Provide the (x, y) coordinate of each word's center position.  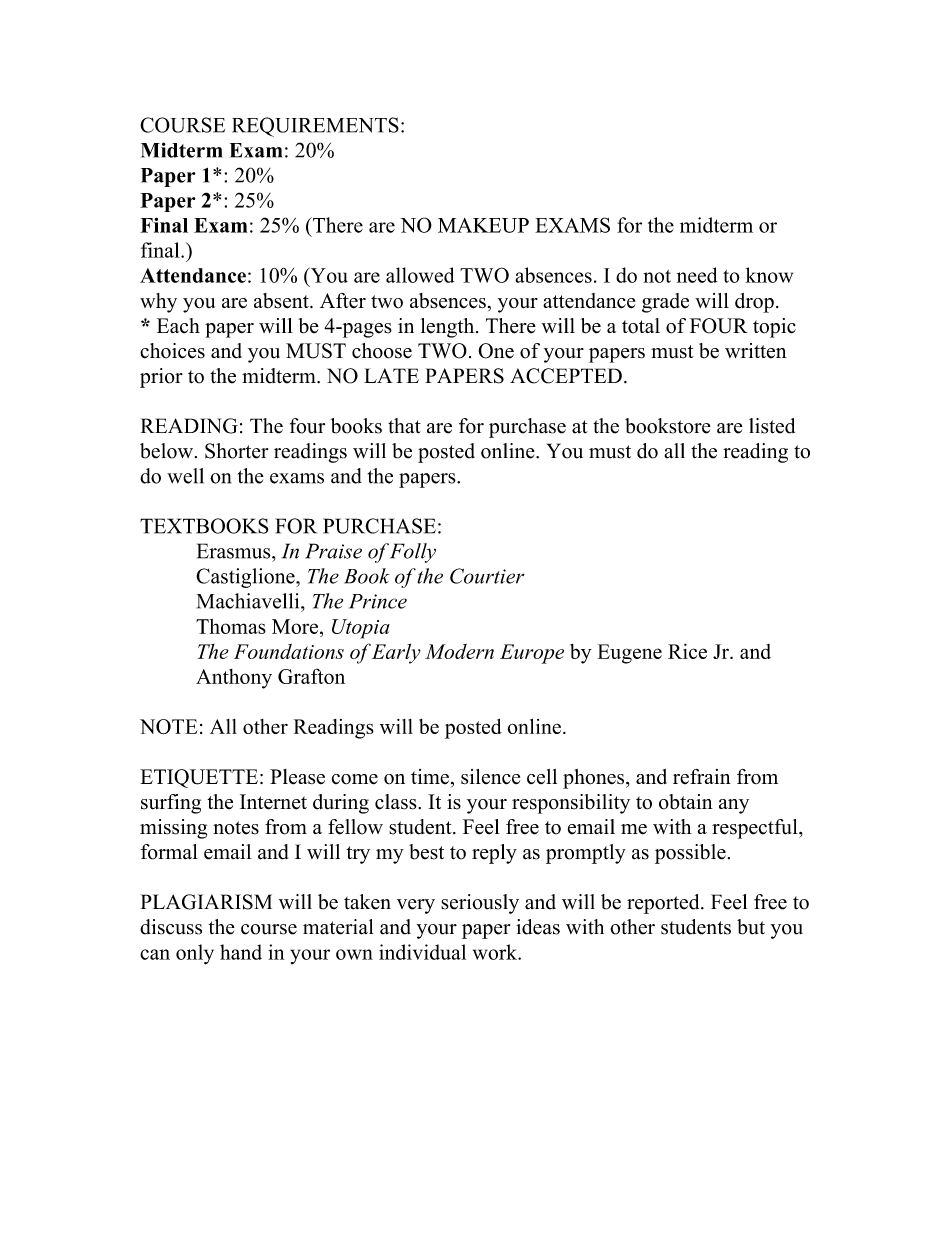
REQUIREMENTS (315, 127)
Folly (413, 553)
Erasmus (235, 551)
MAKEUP (483, 225)
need (697, 275)
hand (241, 952)
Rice (687, 651)
